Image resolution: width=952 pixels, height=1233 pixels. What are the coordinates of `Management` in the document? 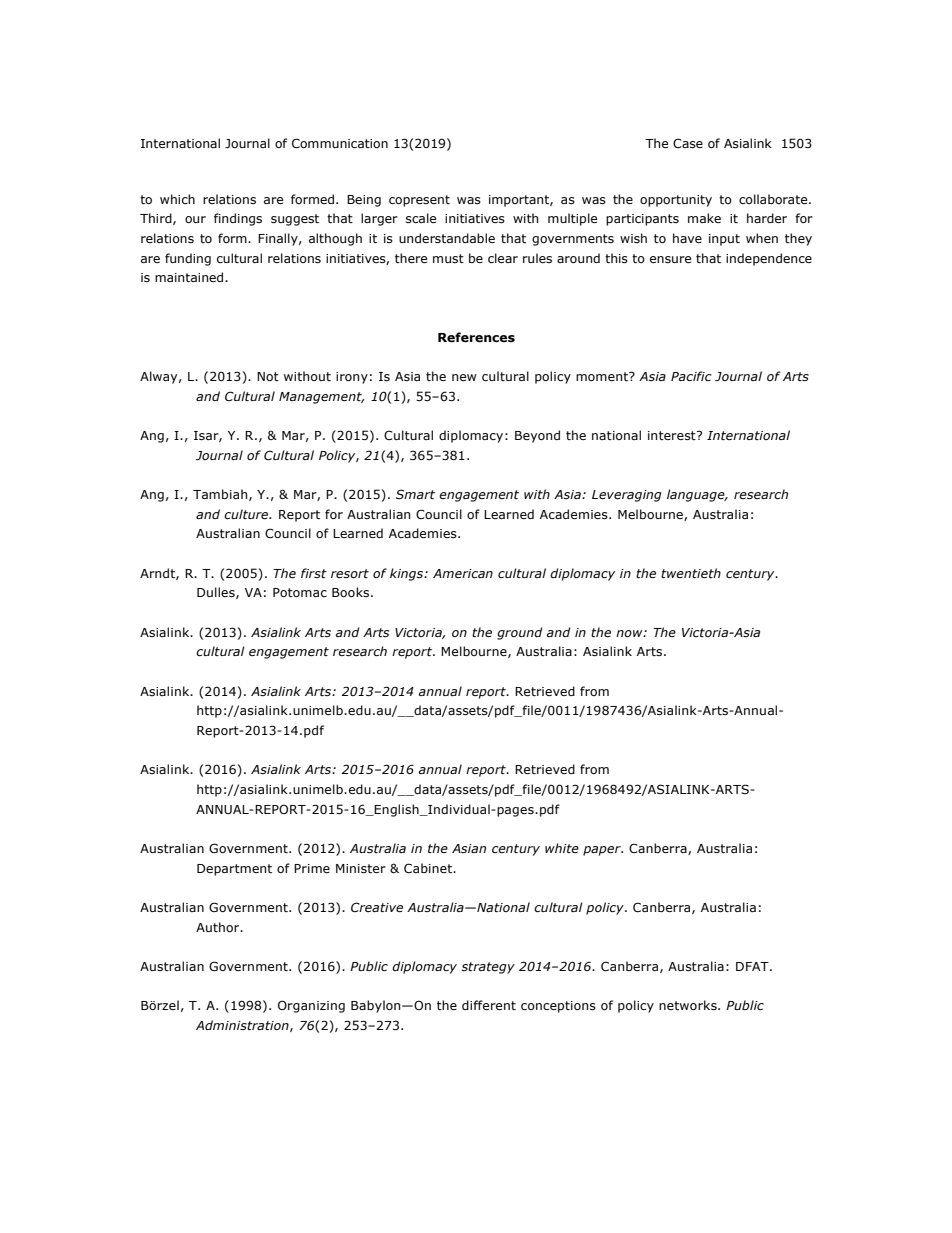 It's located at (321, 398).
